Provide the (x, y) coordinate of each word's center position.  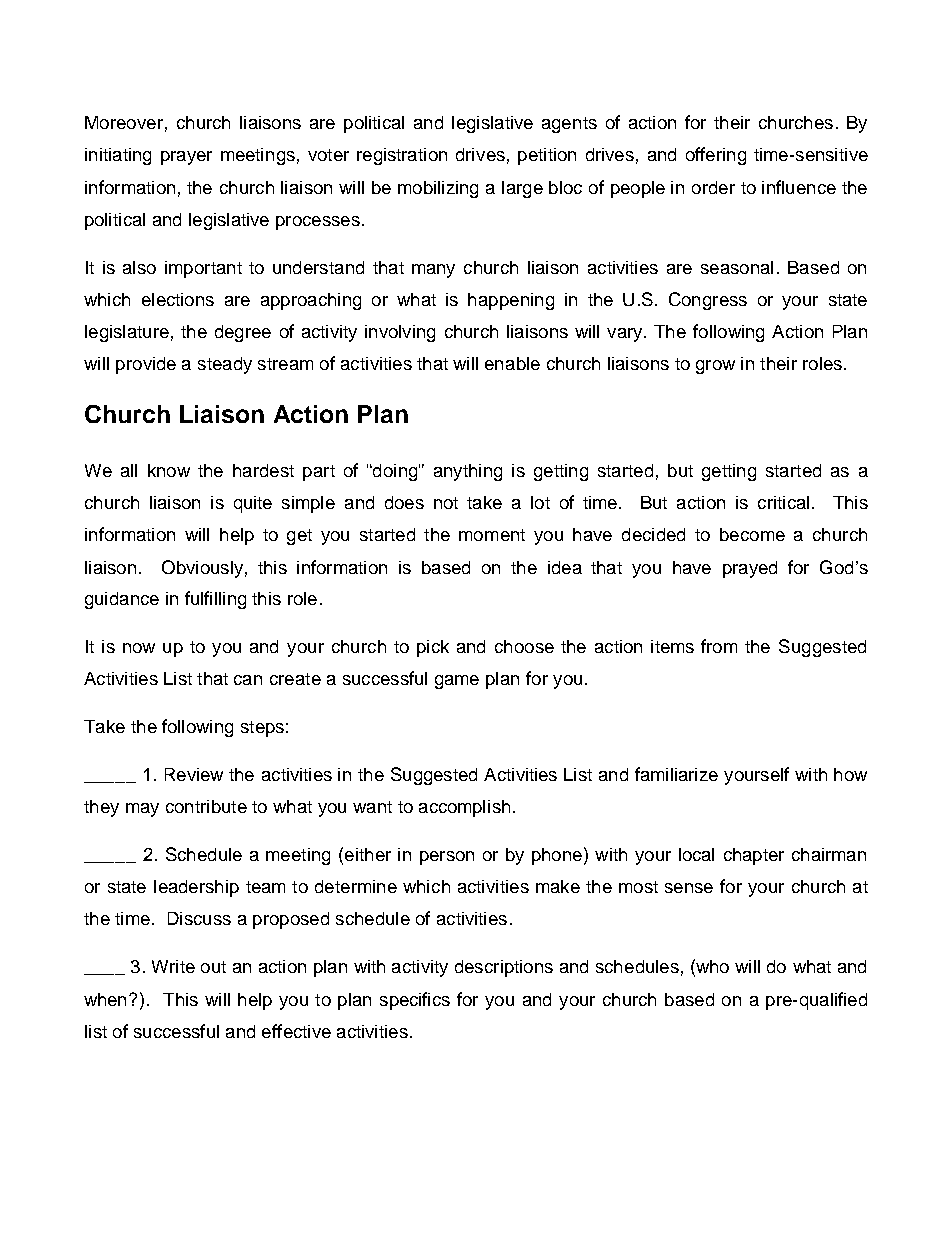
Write (173, 966)
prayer (186, 158)
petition (547, 156)
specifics (415, 1001)
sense (689, 888)
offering (716, 156)
